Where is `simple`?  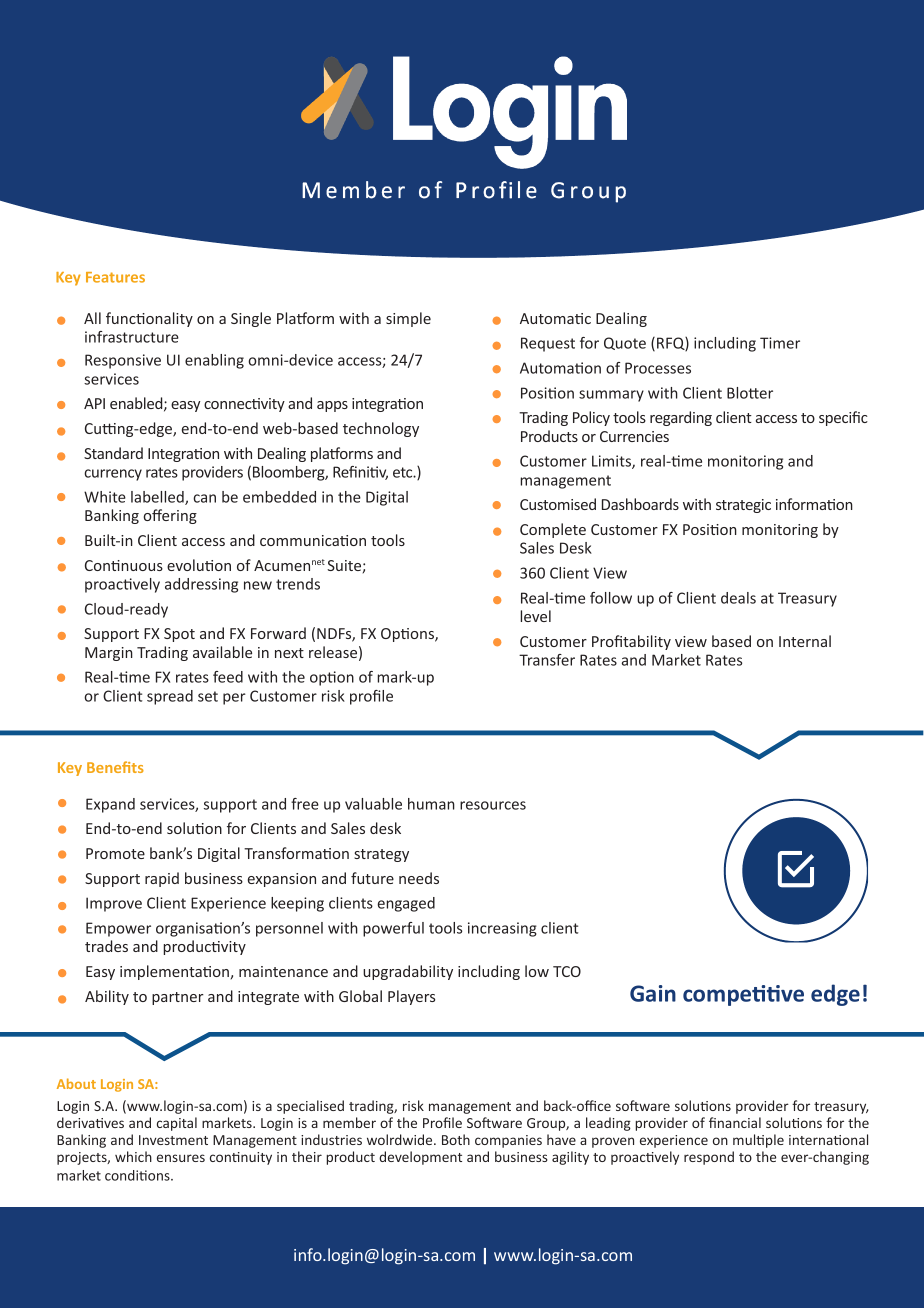
simple is located at coordinates (408, 319).
